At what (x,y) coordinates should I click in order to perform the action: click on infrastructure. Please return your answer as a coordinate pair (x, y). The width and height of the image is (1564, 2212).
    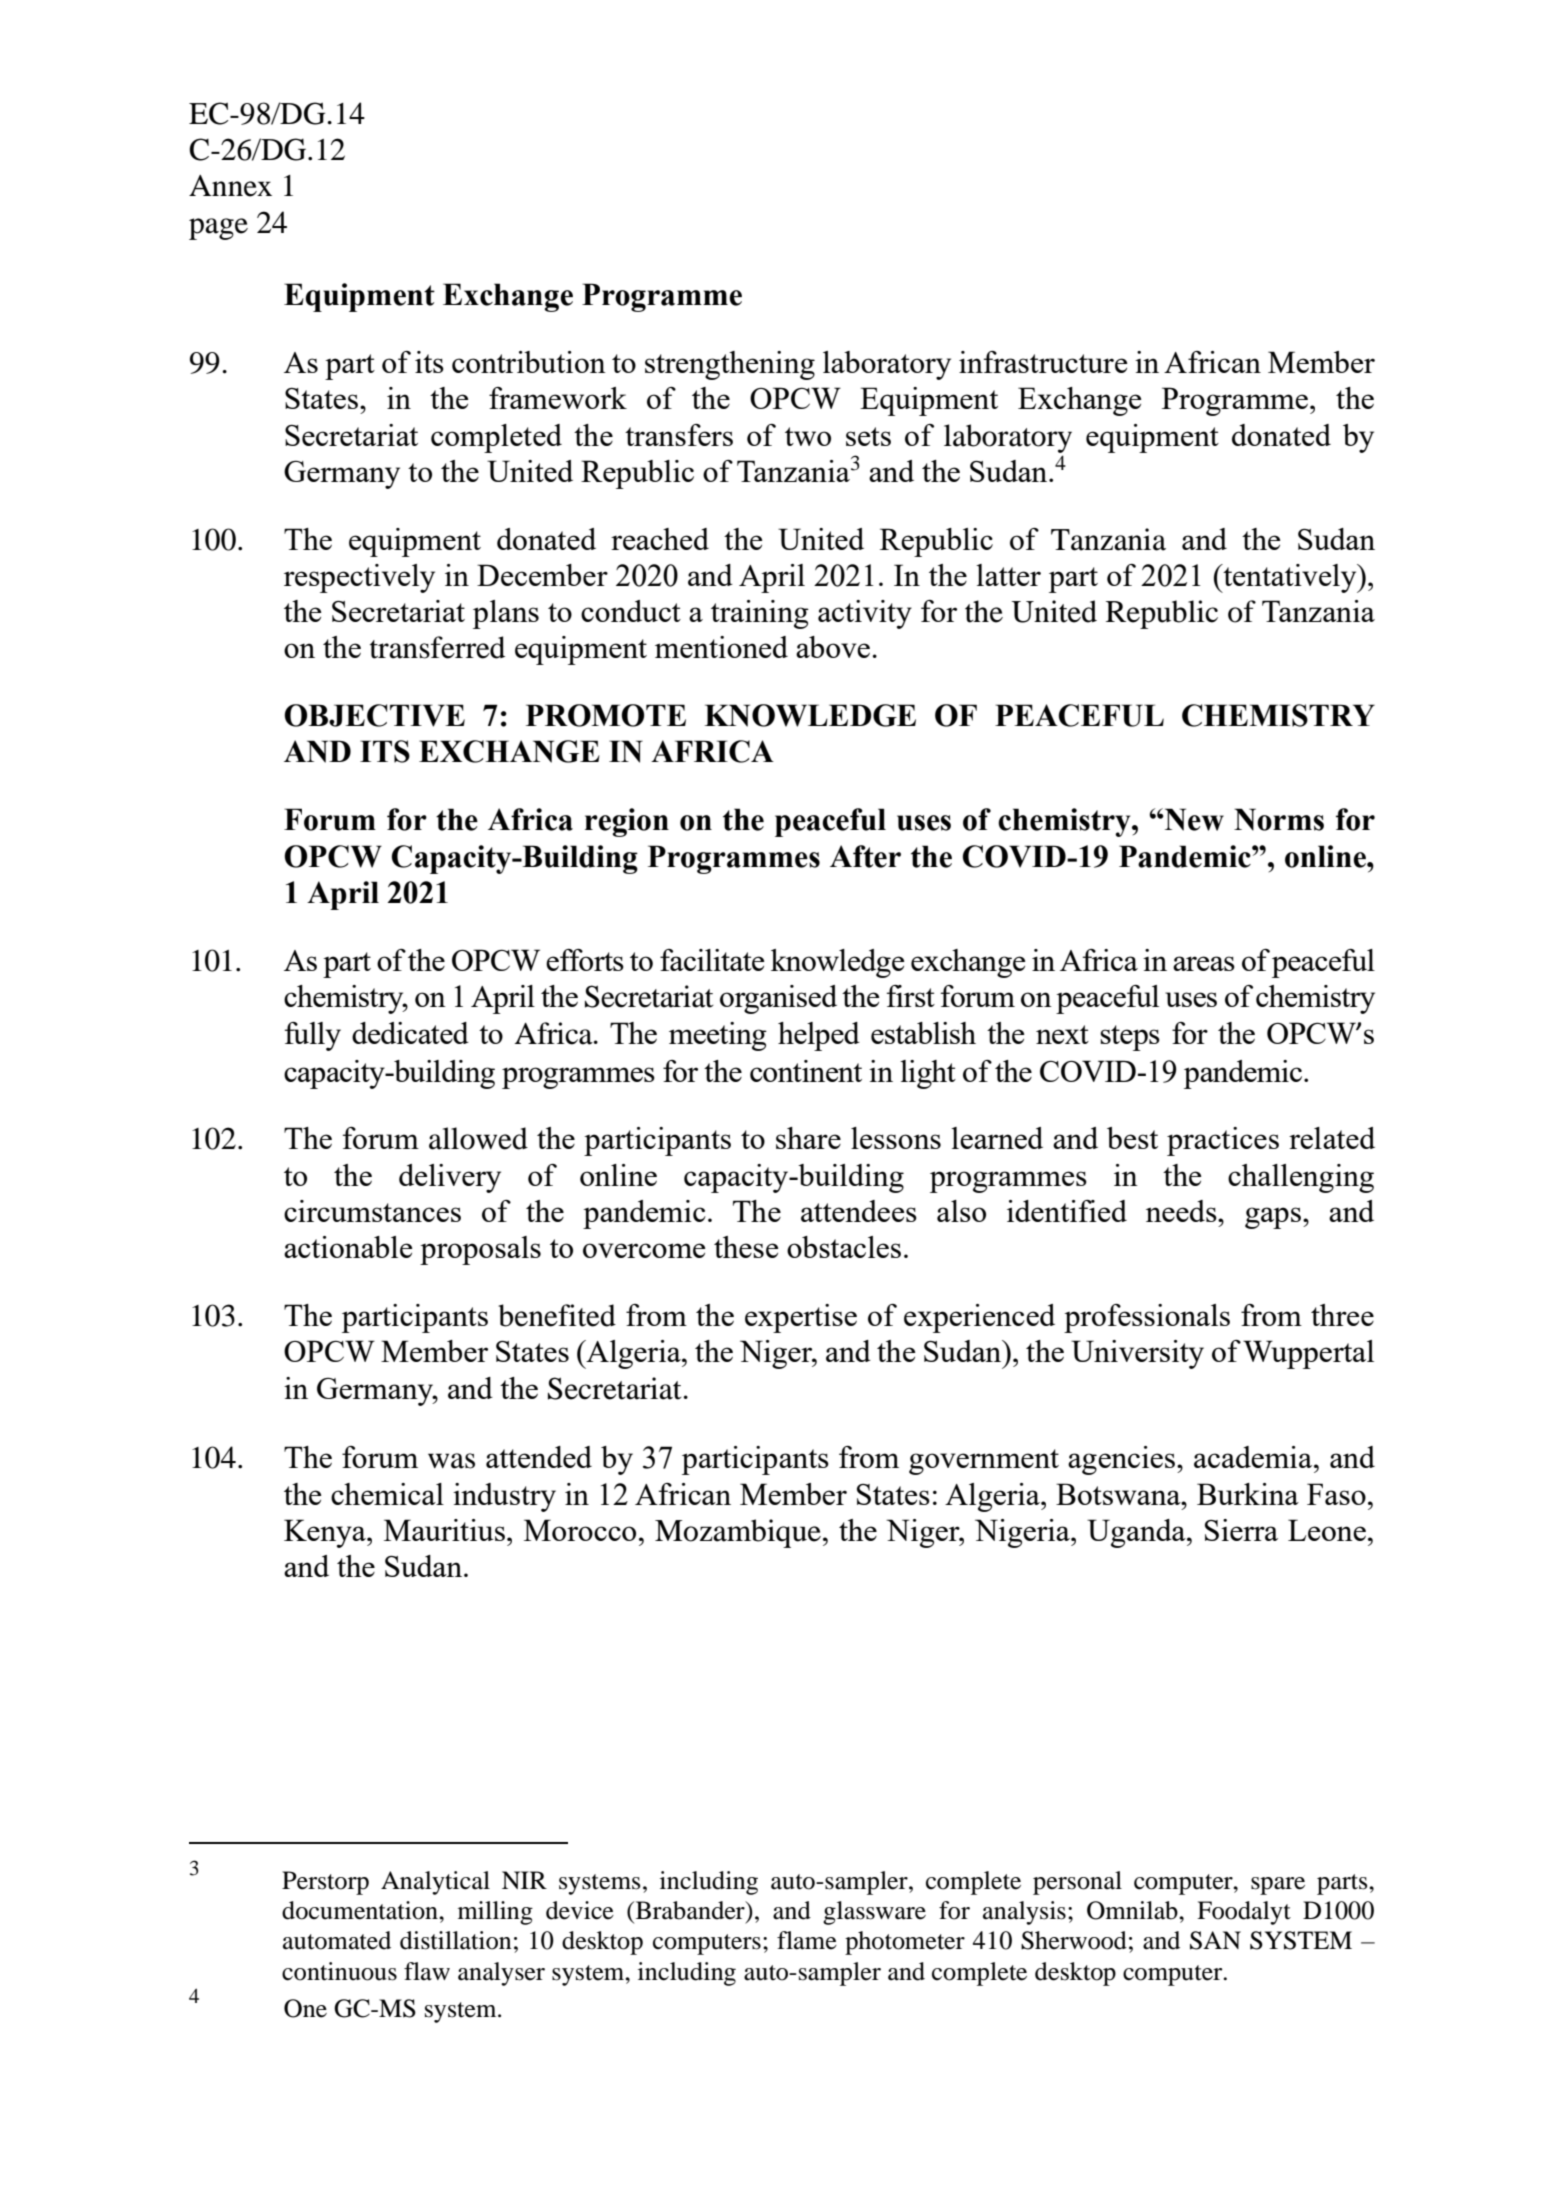
    Looking at the image, I should click on (1043, 362).
